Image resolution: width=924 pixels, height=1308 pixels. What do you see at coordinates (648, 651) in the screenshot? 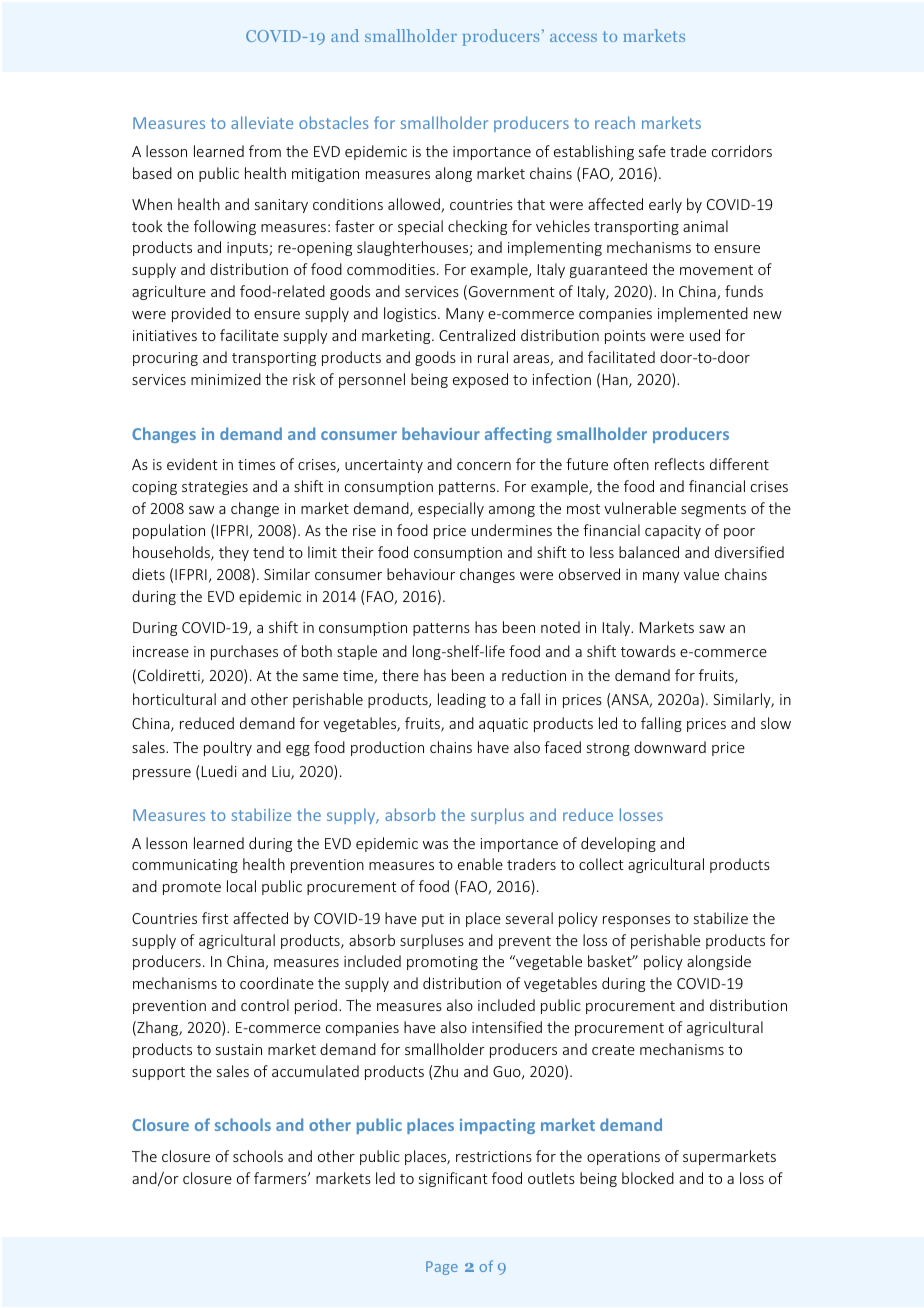
I see `towards` at bounding box center [648, 651].
